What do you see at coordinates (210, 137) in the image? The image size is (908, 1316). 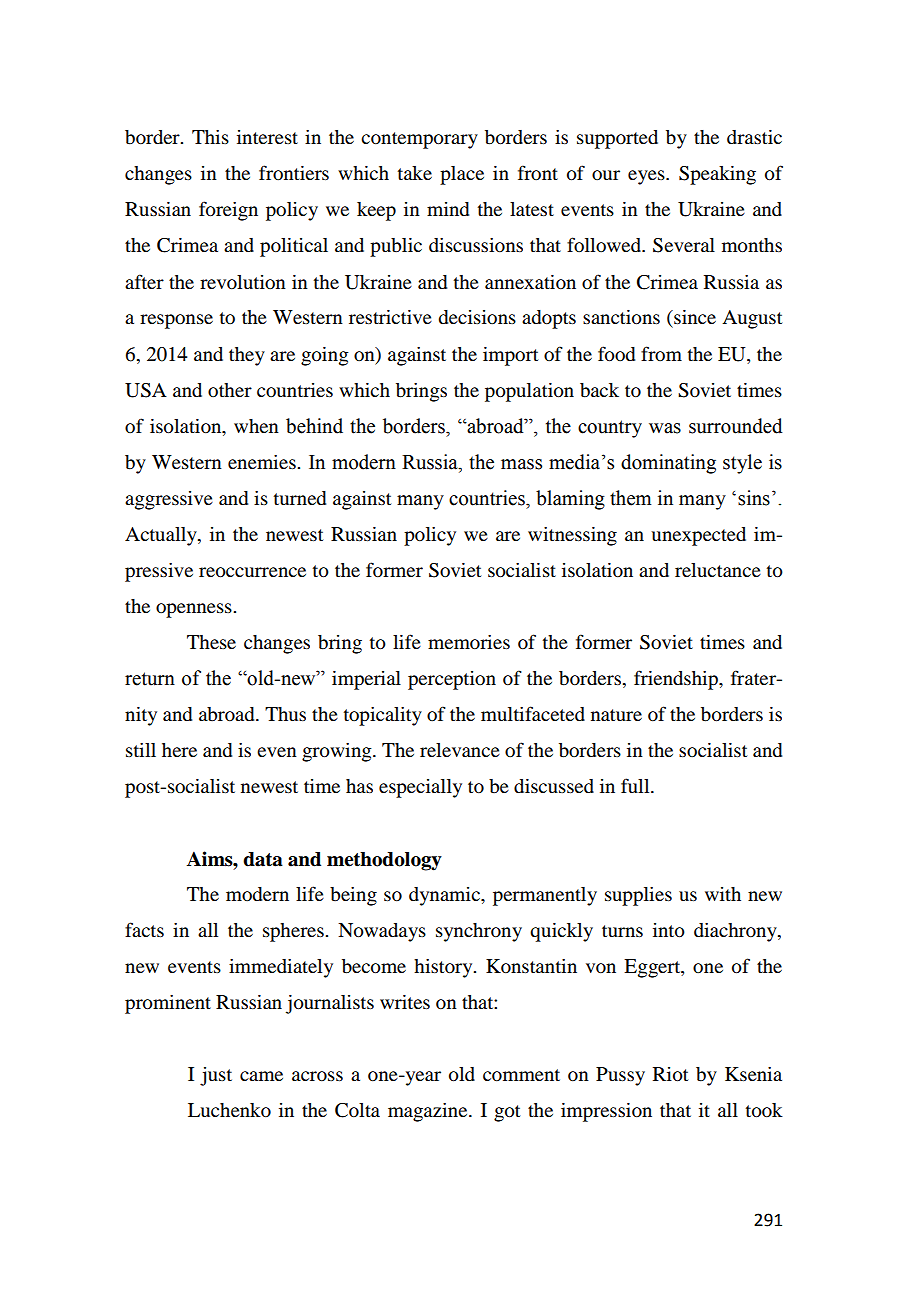 I see `This` at bounding box center [210, 137].
